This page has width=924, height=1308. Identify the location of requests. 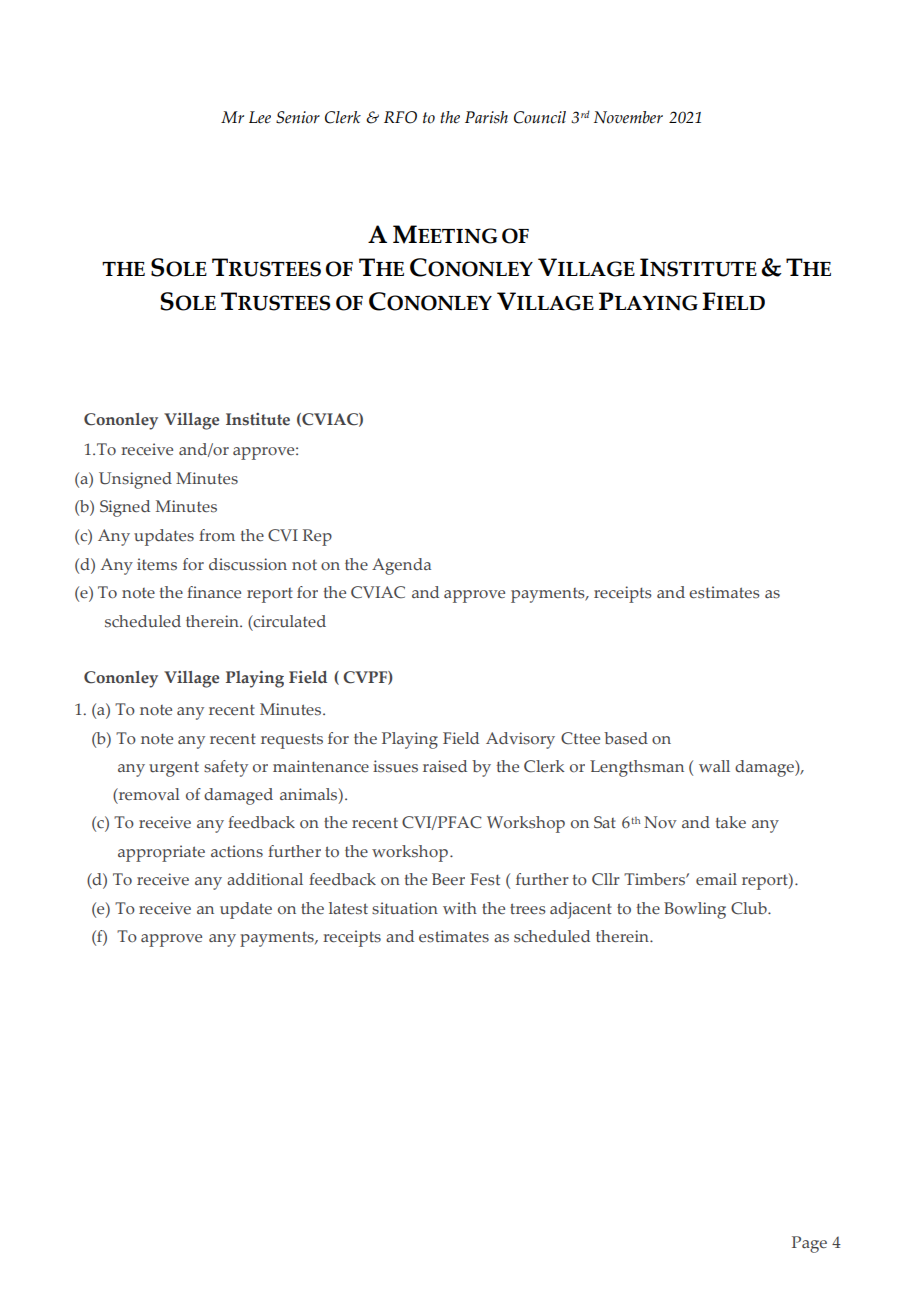
(292, 741).
